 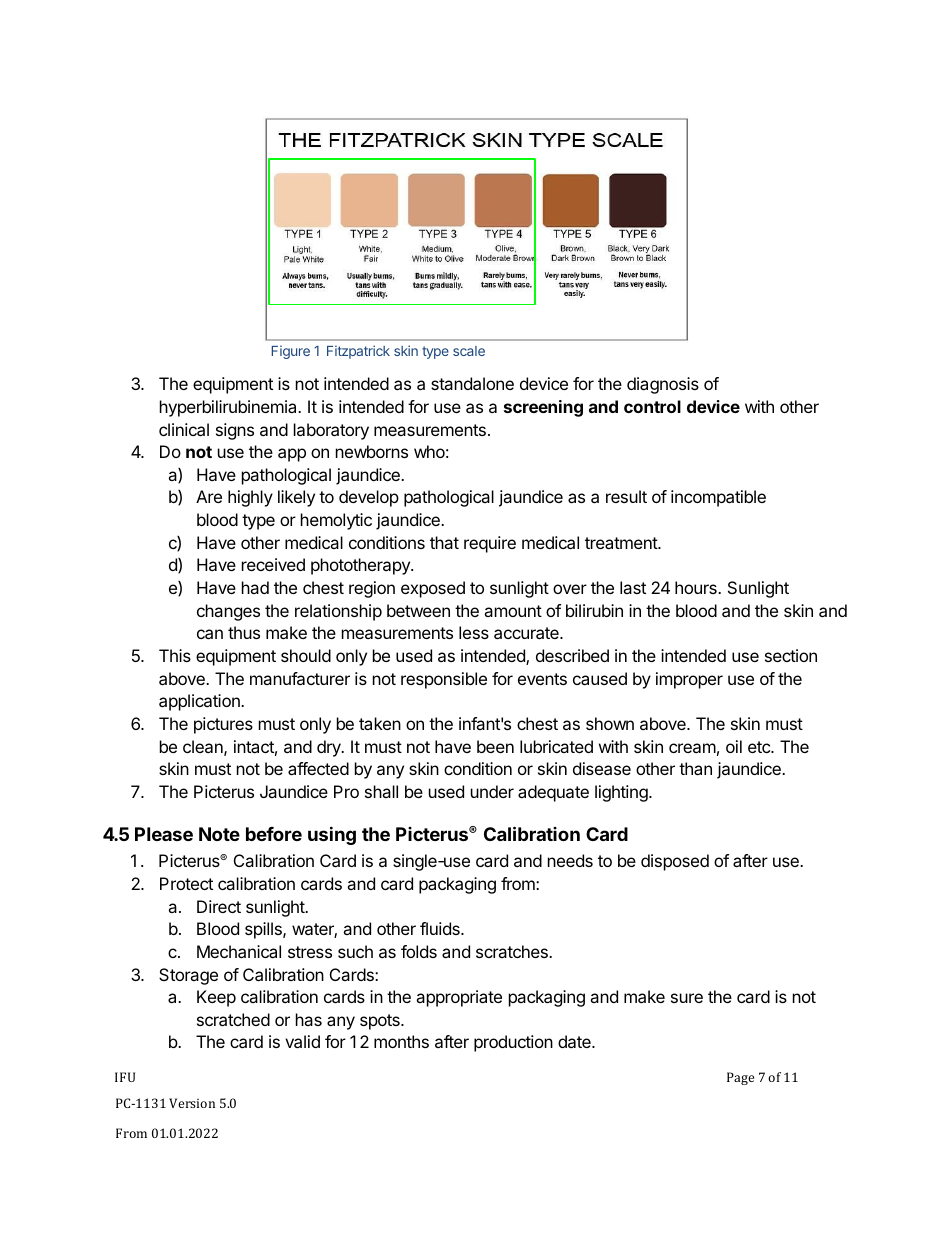 What do you see at coordinates (695, 768) in the screenshot?
I see `than` at bounding box center [695, 768].
